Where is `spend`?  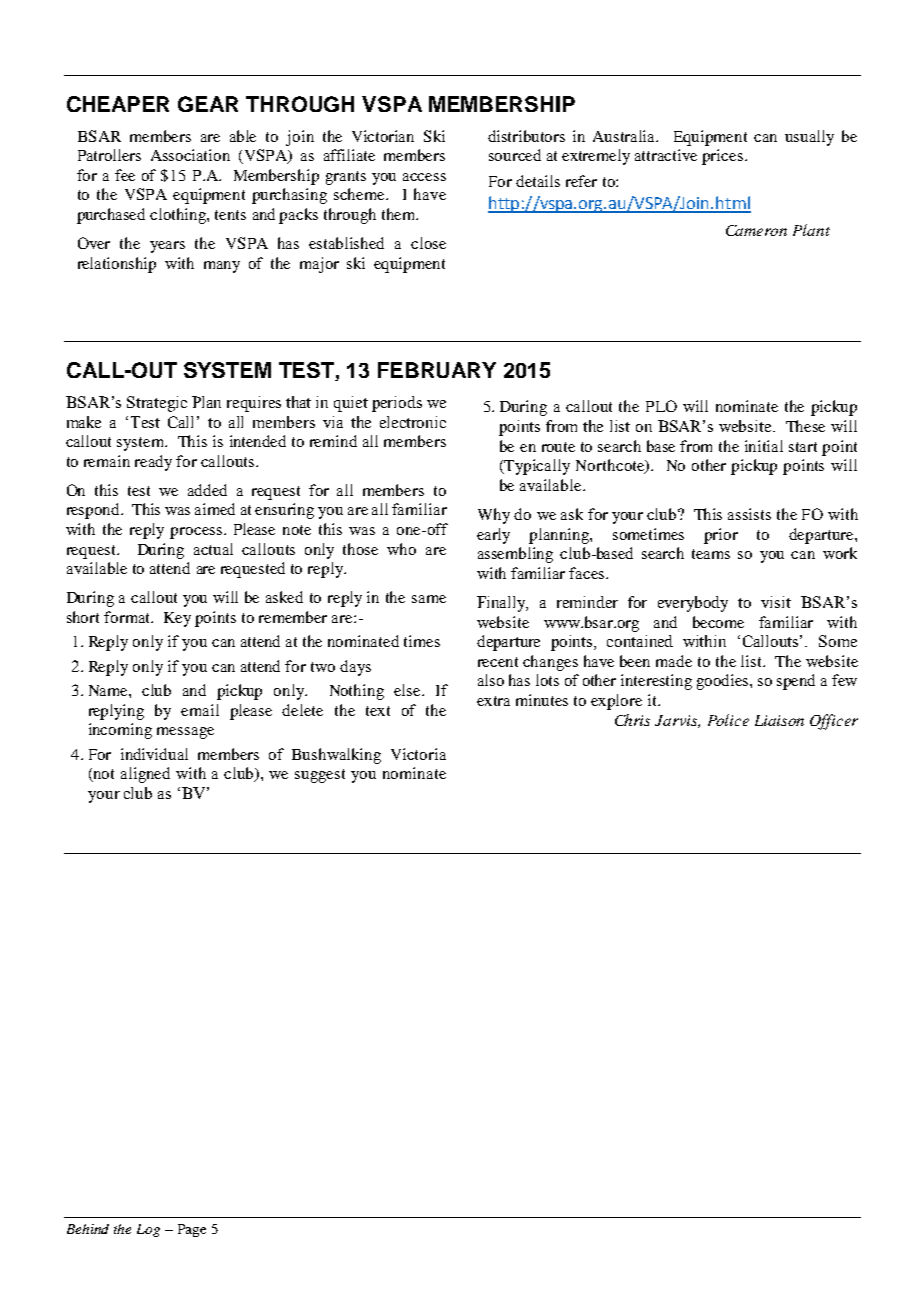
spend is located at coordinates (796, 682).
